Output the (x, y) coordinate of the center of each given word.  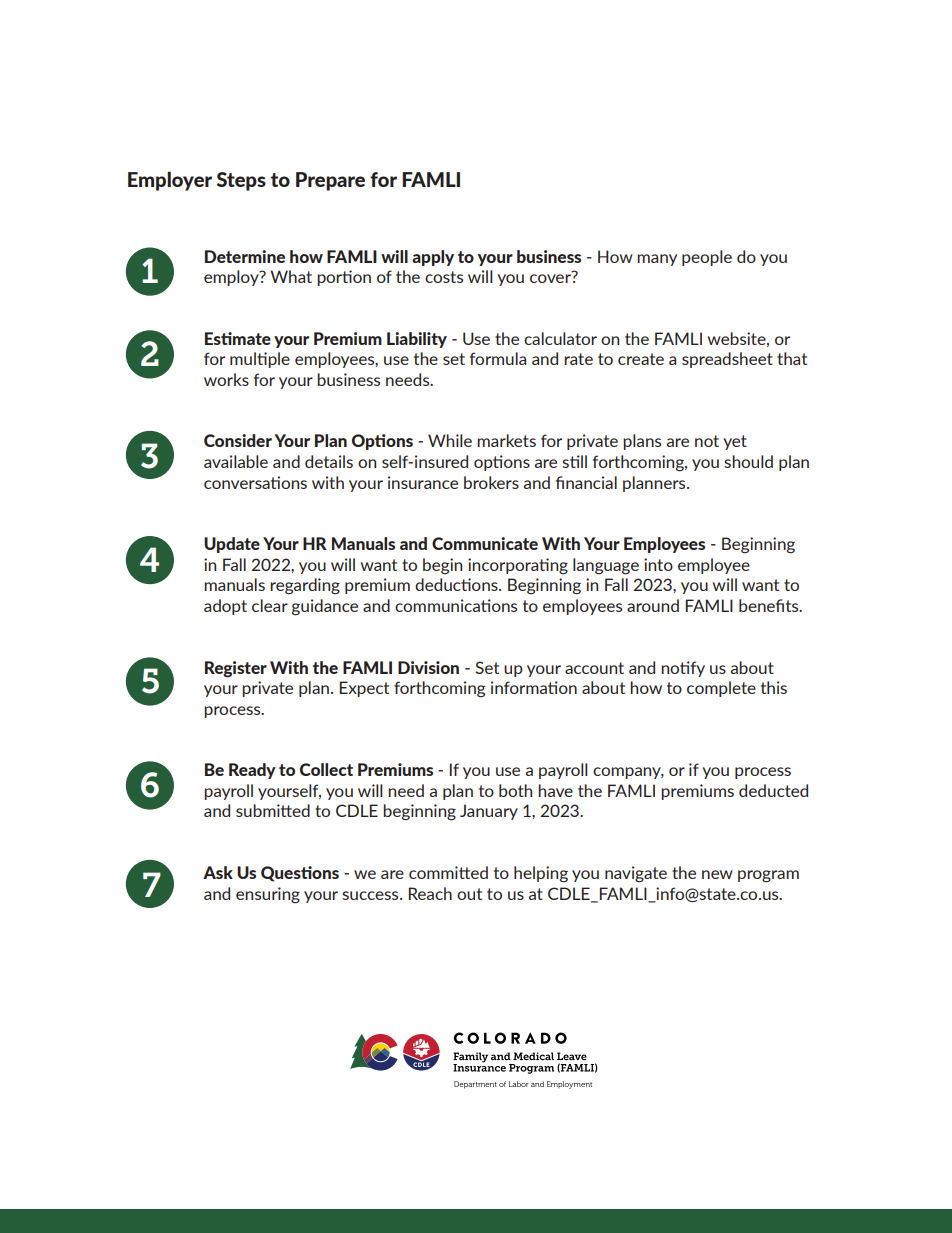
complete (721, 689)
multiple (260, 360)
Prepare (330, 181)
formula (498, 358)
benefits (770, 605)
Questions (300, 874)
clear (270, 605)
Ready (252, 771)
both (515, 790)
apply (433, 258)
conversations (255, 482)
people (707, 258)
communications (456, 605)
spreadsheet (727, 360)
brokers (491, 482)
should (748, 461)
